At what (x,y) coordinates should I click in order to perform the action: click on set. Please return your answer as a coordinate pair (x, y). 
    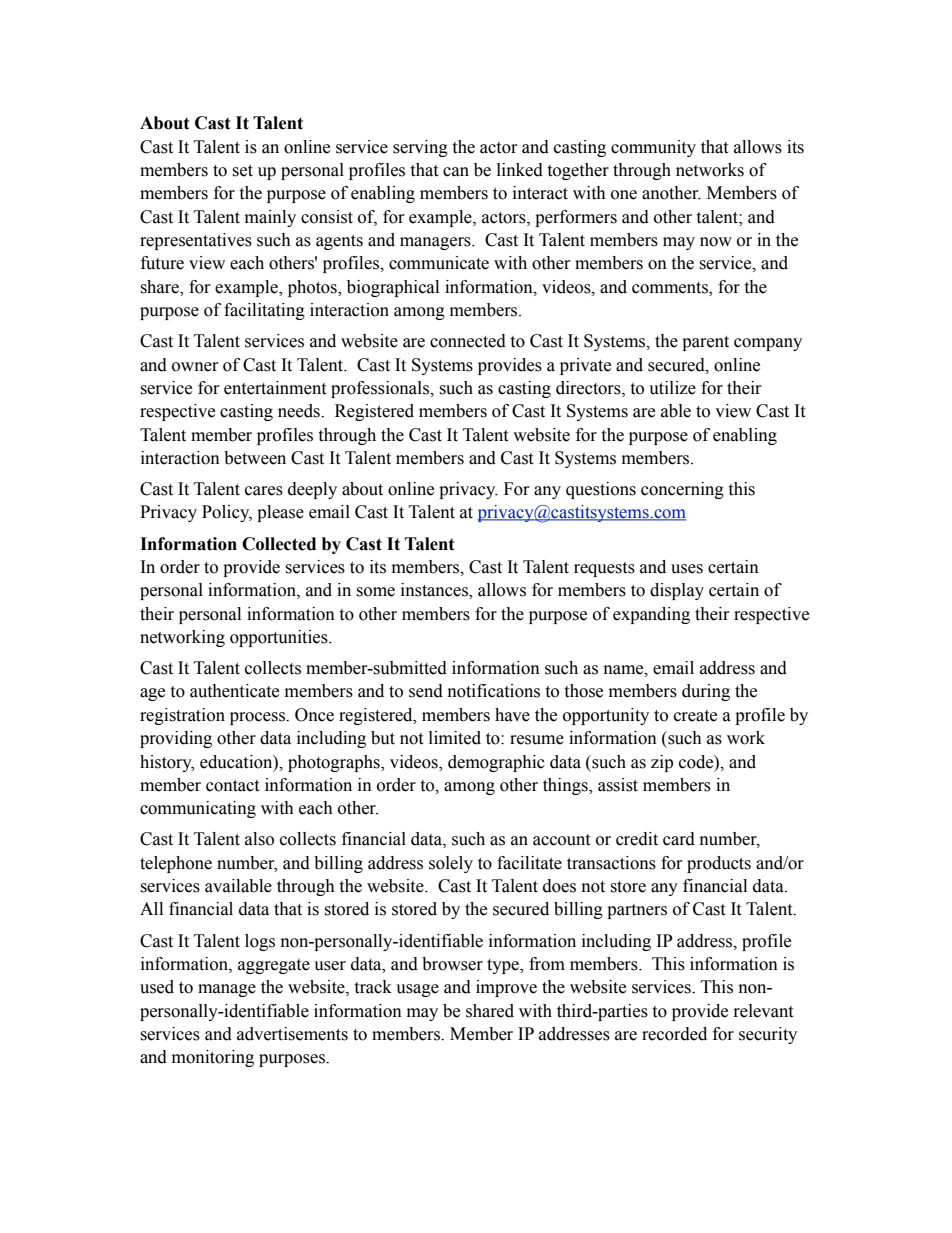
    Looking at the image, I should click on (242, 171).
